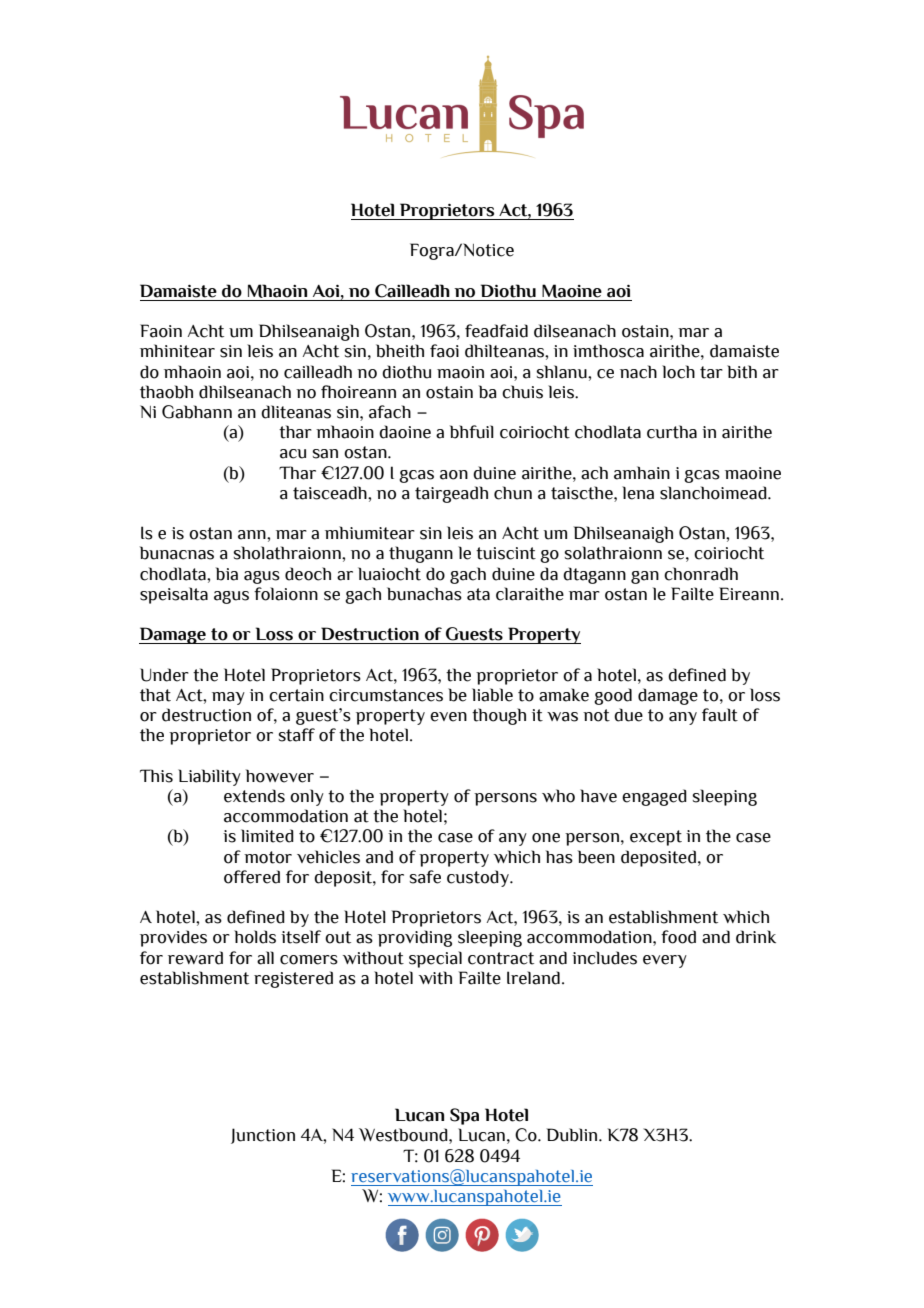 The width and height of the document is (924, 1308). What do you see at coordinates (293, 454) in the document?
I see `acu` at bounding box center [293, 454].
